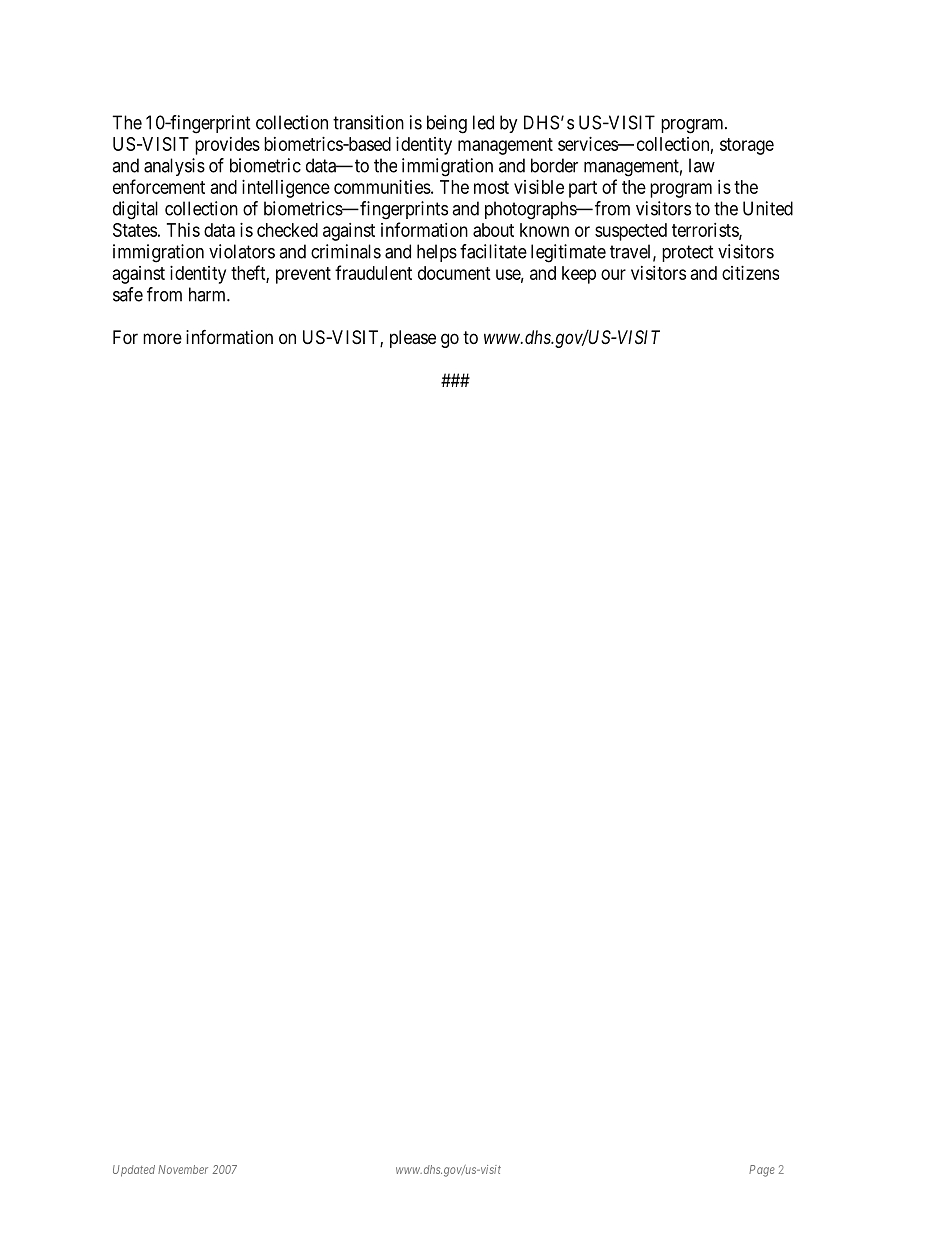 The image size is (952, 1233). I want to click on being, so click(447, 124).
